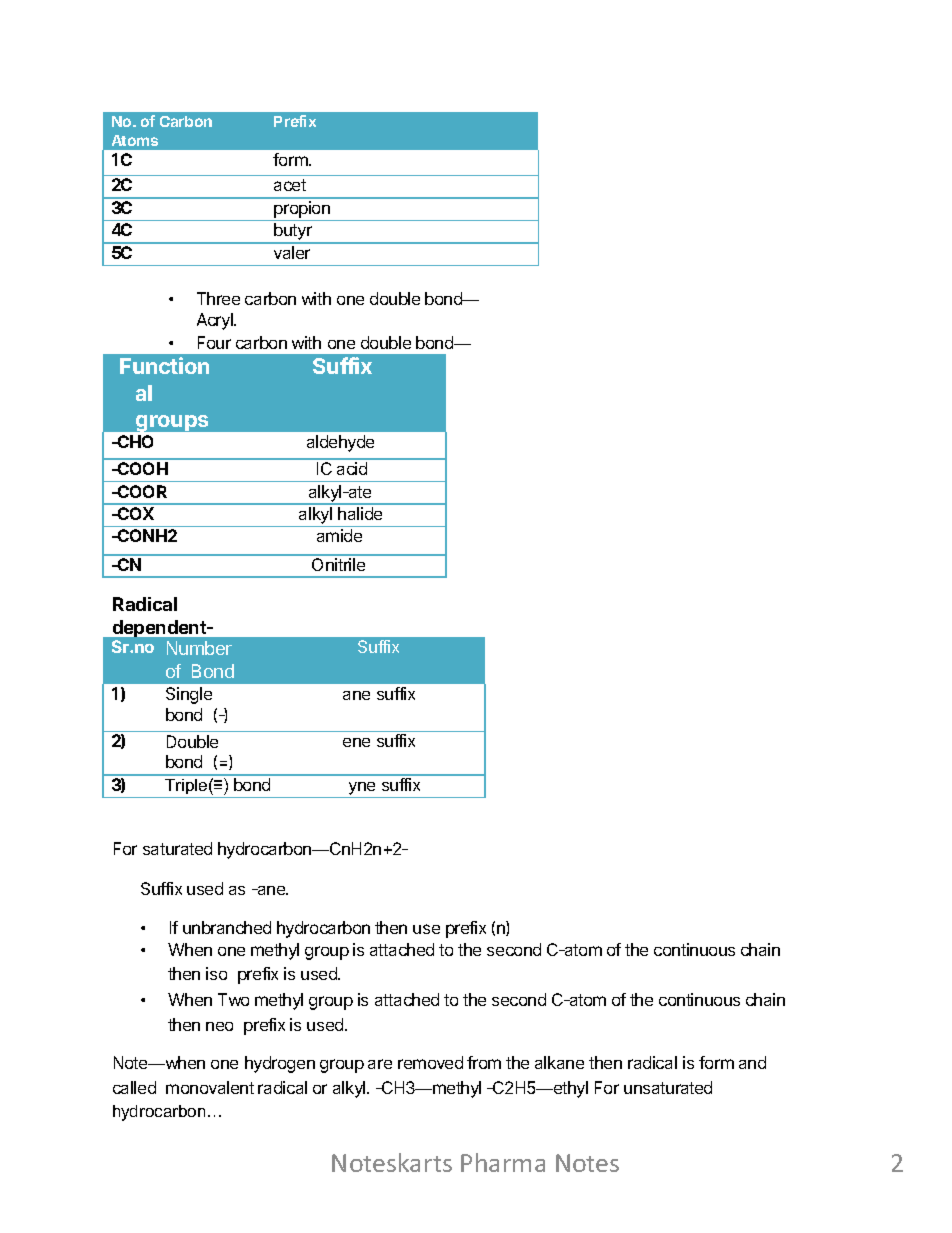 The width and height of the page is (952, 1233). Describe the element at coordinates (360, 513) in the page. I see `halide` at that location.
